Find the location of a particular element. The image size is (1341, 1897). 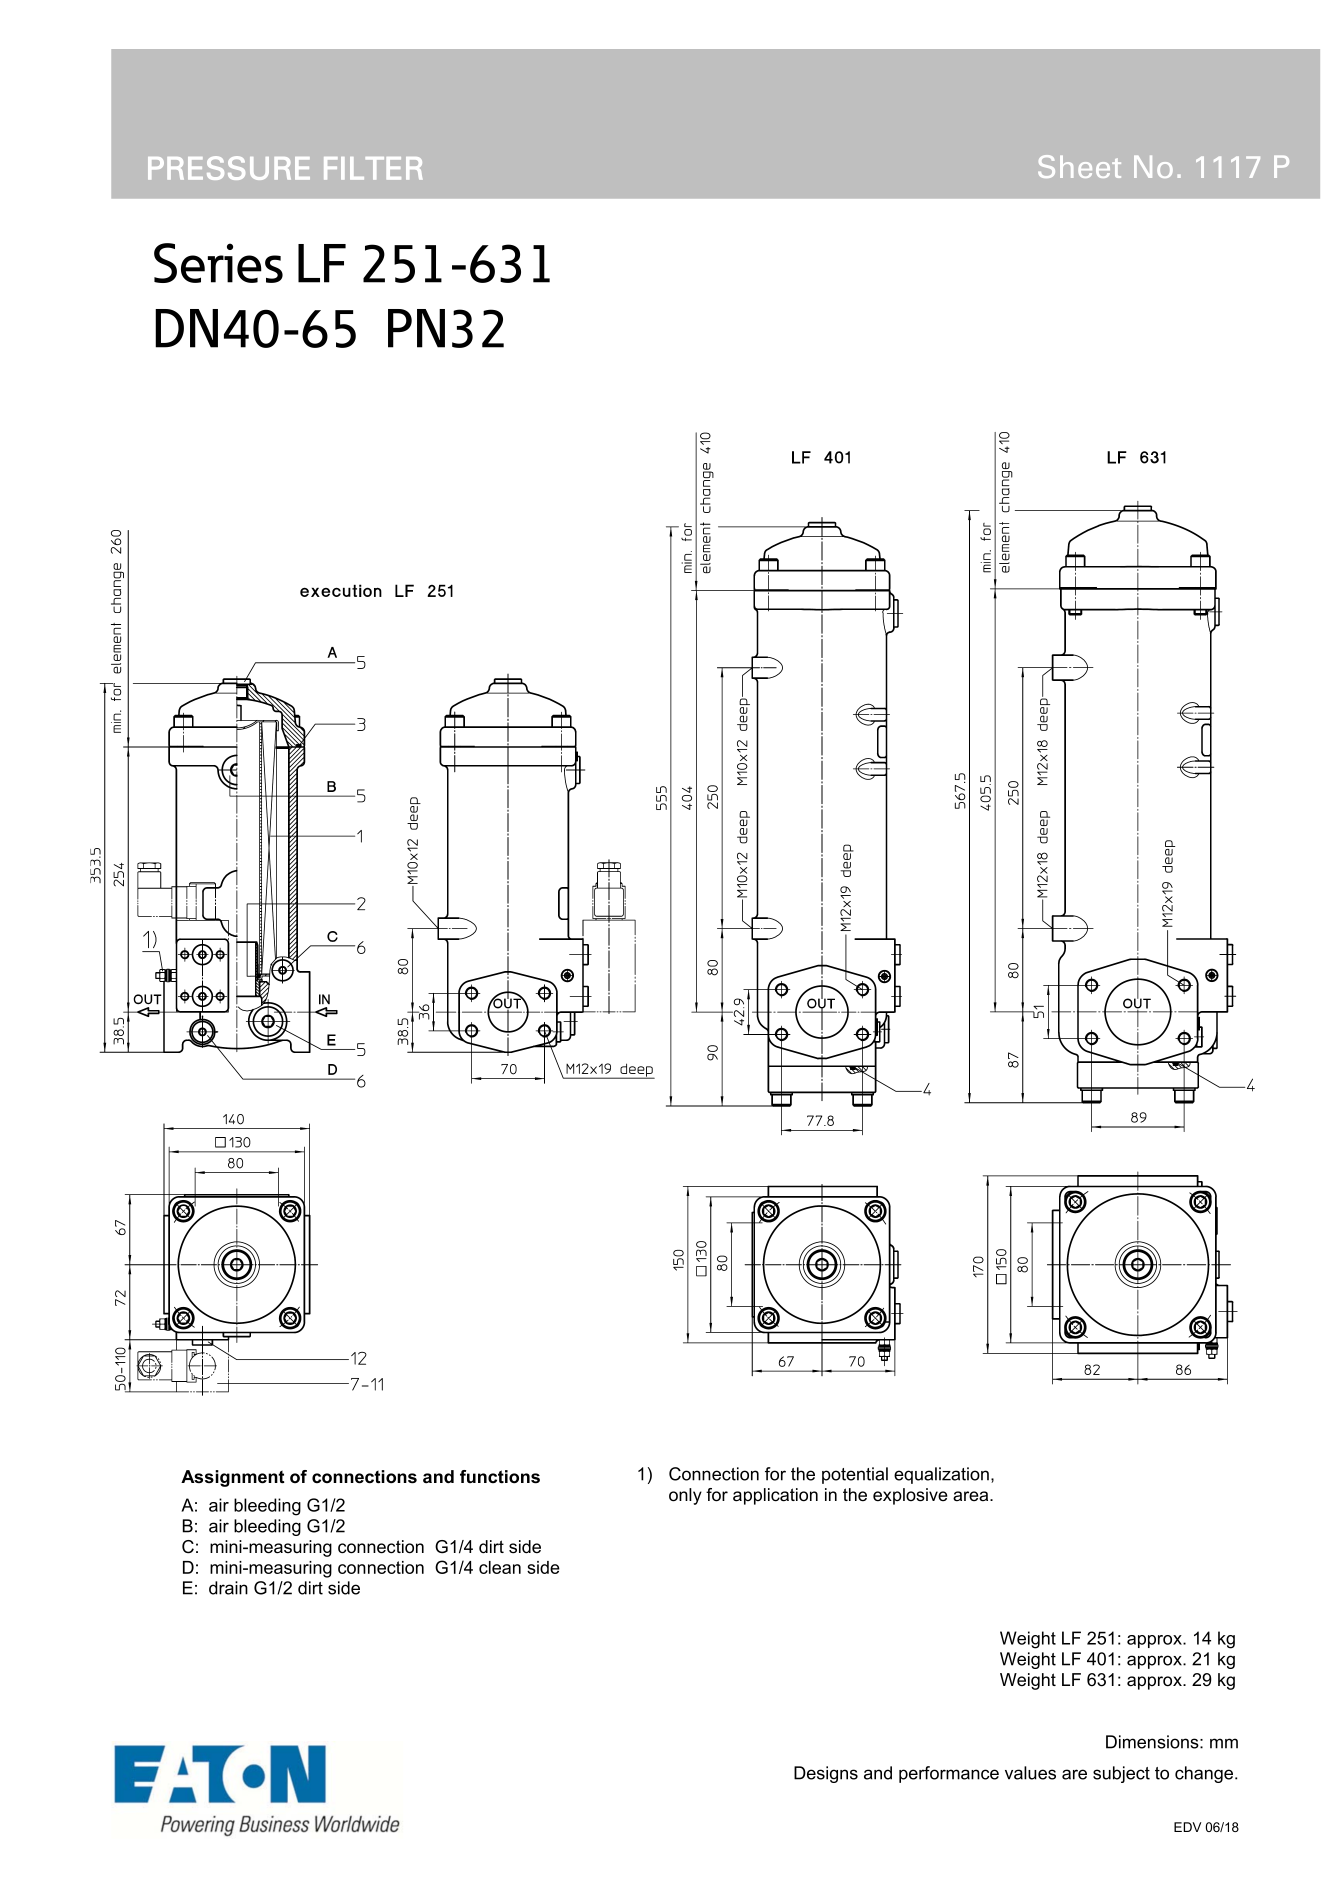

Sheet is located at coordinates (1079, 166).
